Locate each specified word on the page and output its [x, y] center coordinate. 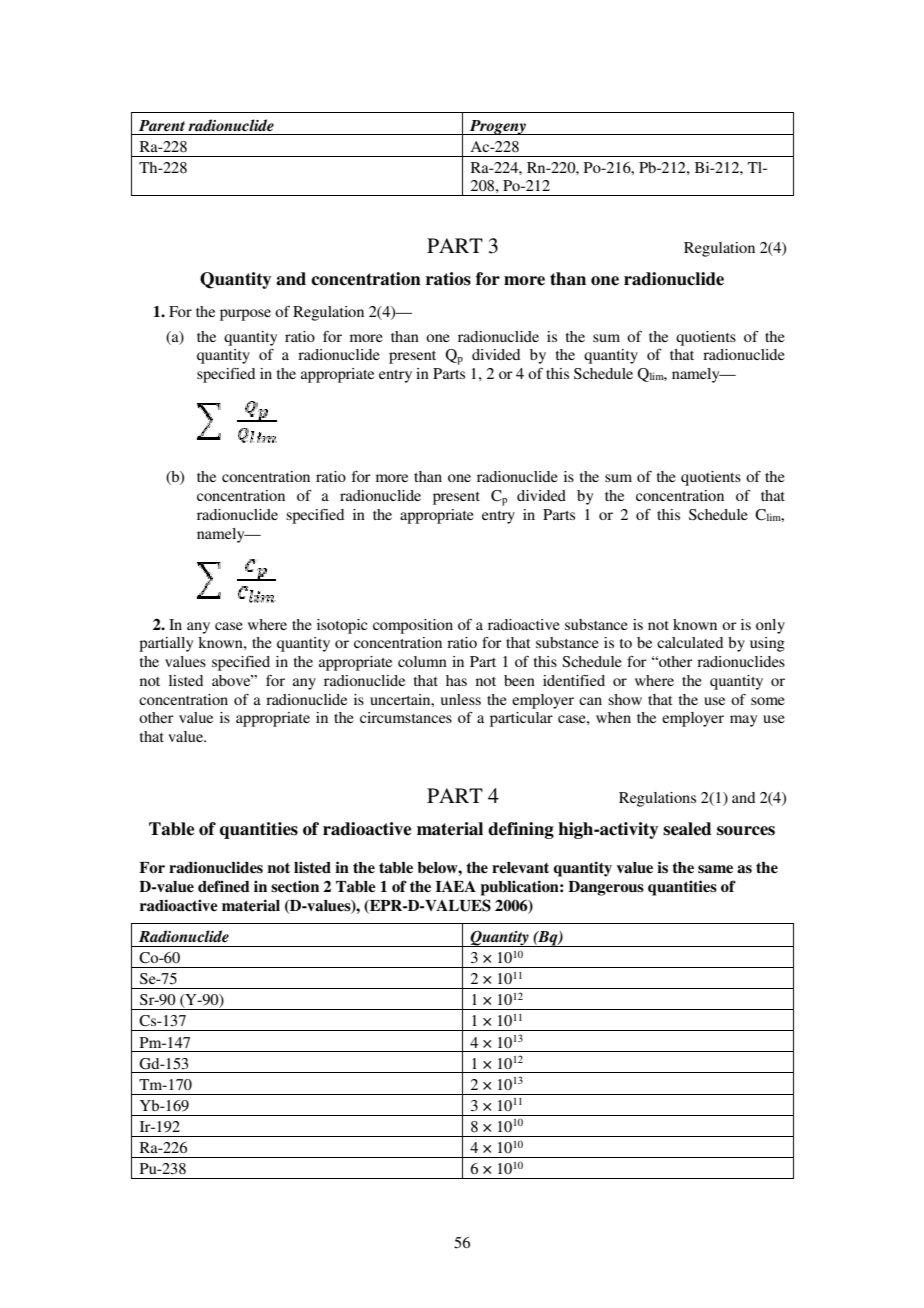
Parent [162, 125]
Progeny [498, 127]
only [770, 626]
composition [413, 626]
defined [224, 886]
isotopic [342, 626]
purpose [245, 315]
